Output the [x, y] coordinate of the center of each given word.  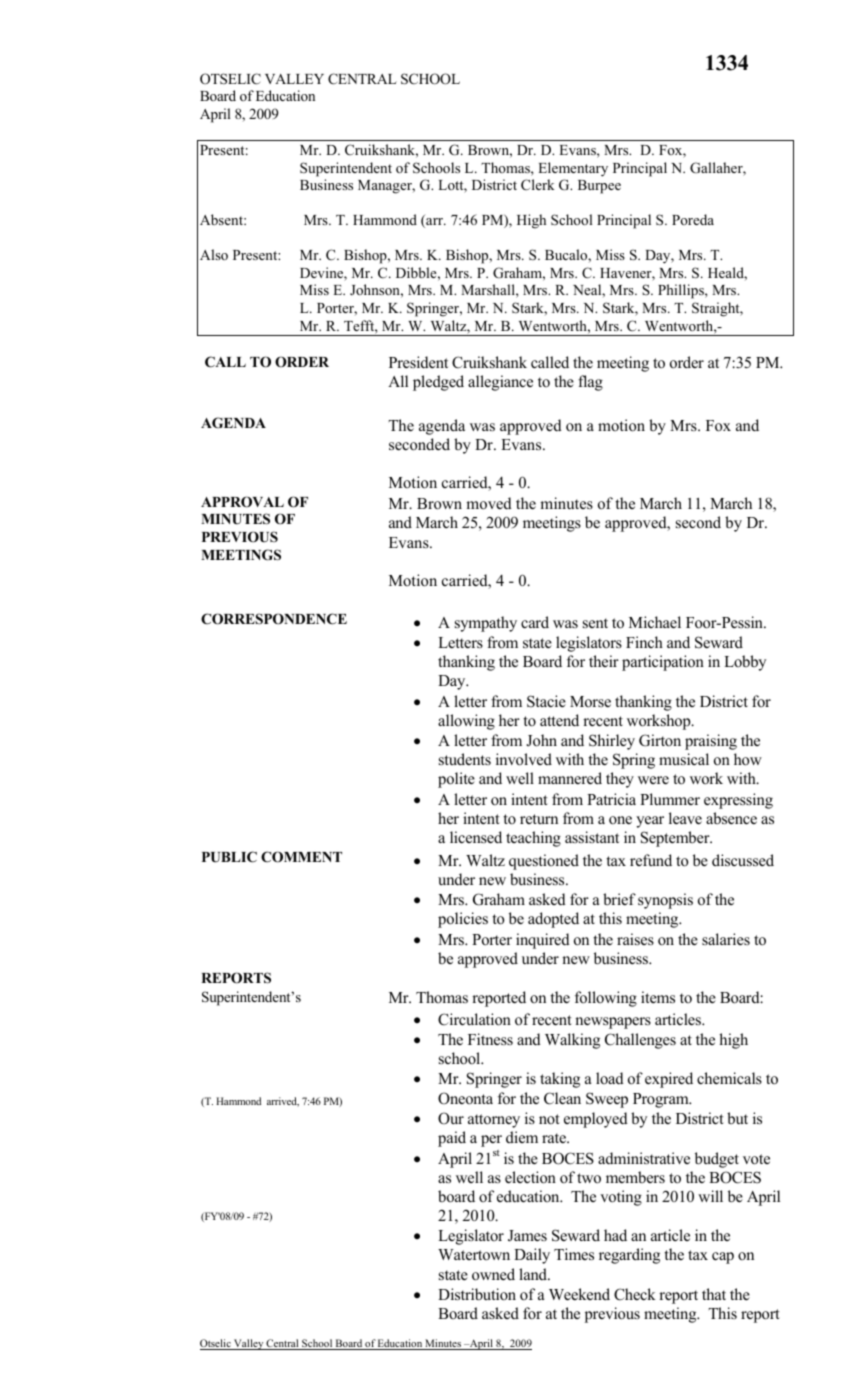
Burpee [599, 187]
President [418, 362]
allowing [466, 722]
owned [493, 1274]
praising [711, 742]
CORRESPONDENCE [274, 619]
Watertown [474, 1255]
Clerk [538, 185]
